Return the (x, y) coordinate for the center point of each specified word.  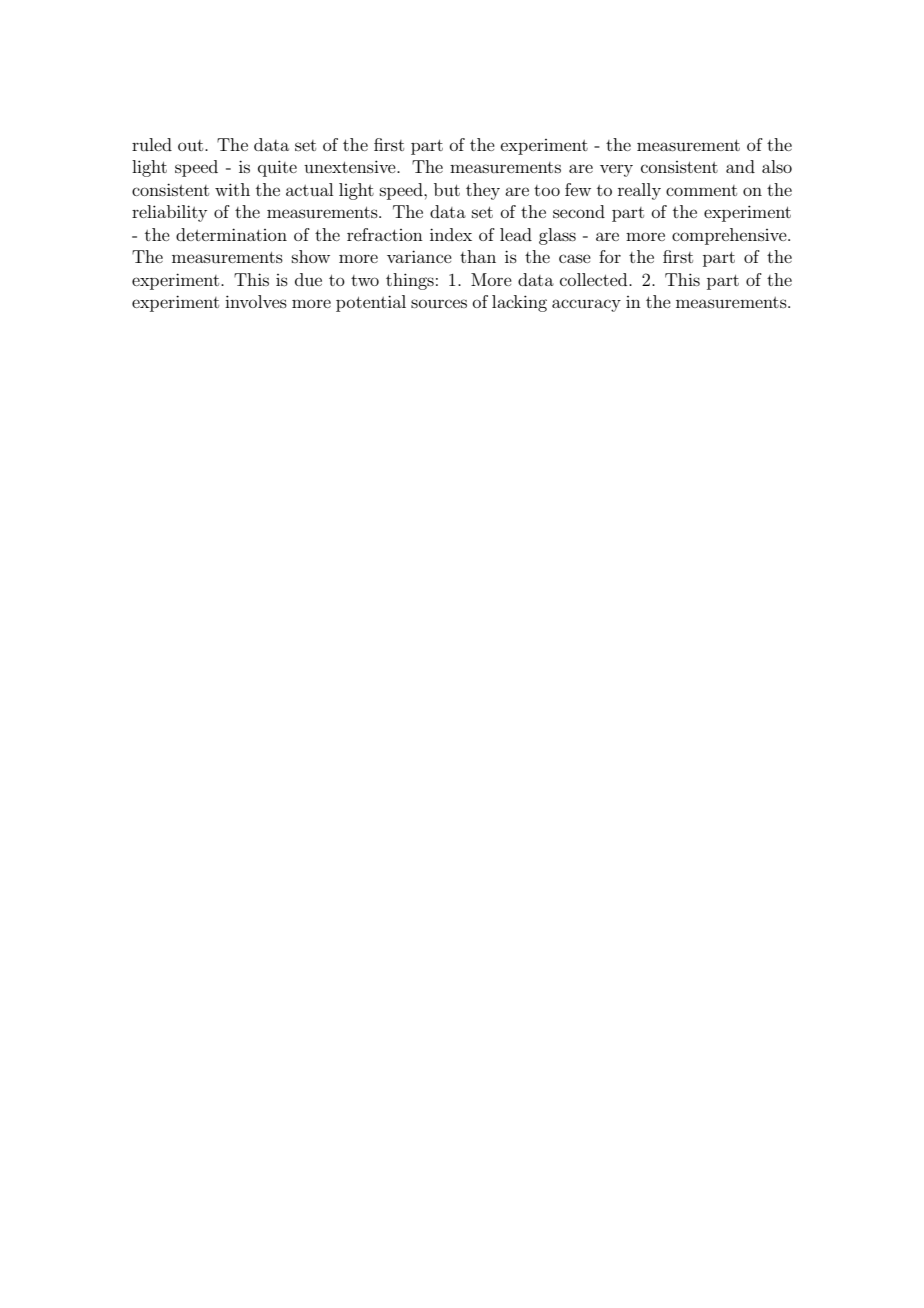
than (478, 256)
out (192, 145)
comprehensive (730, 236)
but (447, 189)
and (740, 166)
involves (256, 301)
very (616, 170)
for (610, 256)
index (451, 234)
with (232, 189)
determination (231, 234)
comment (701, 190)
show (311, 256)
